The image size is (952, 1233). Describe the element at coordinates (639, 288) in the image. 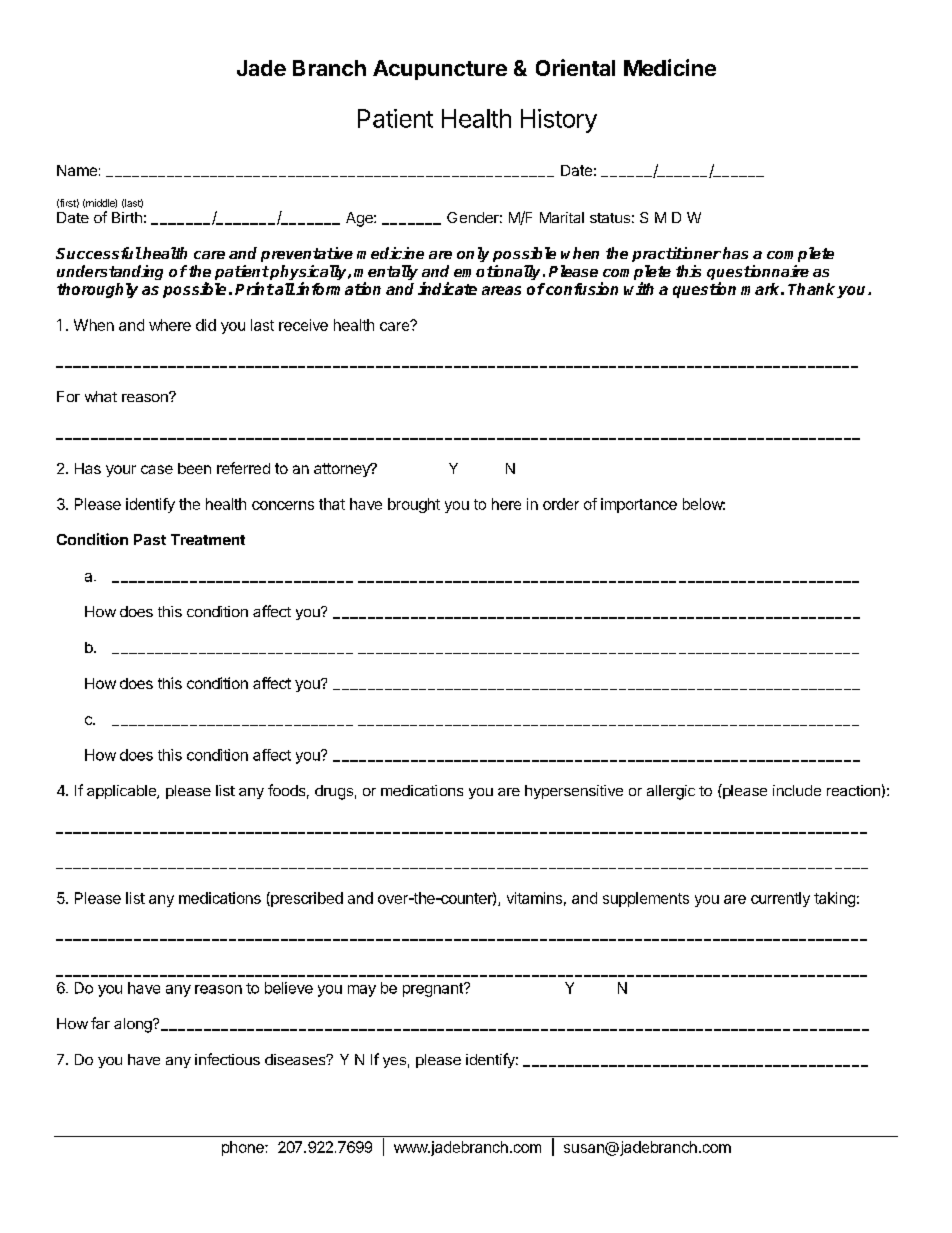

I see `with` at that location.
